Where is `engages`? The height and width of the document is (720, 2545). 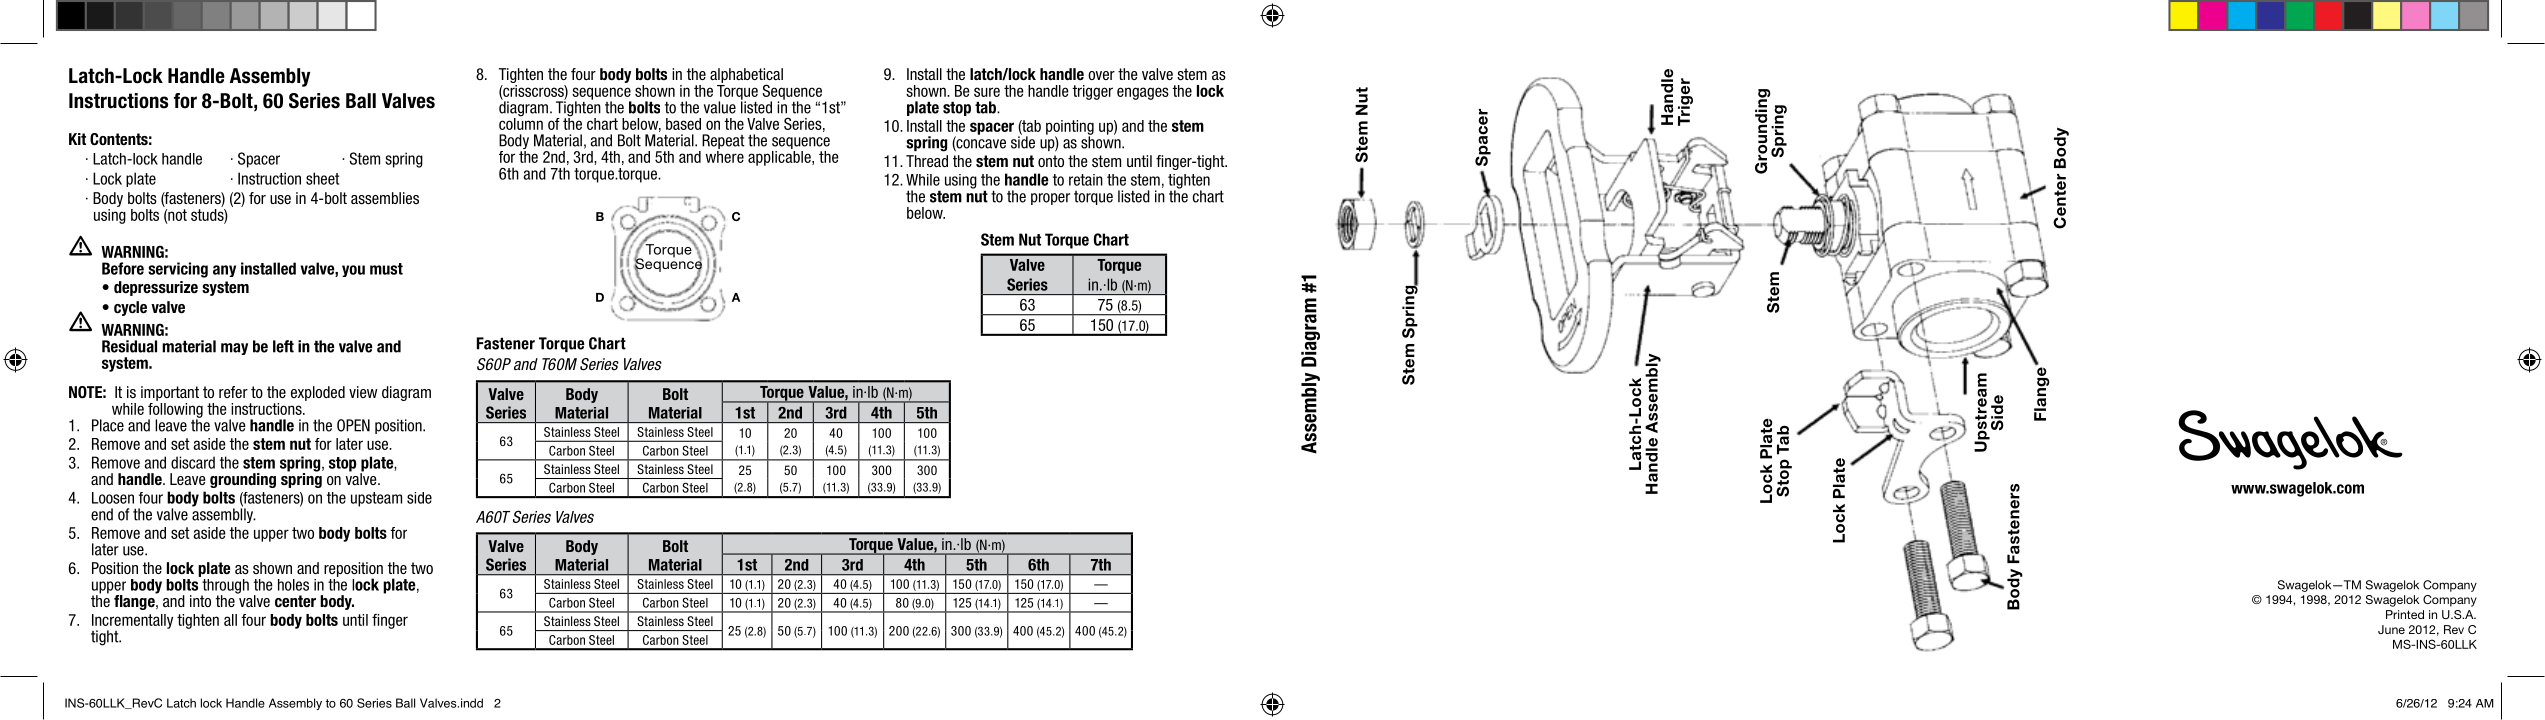 engages is located at coordinates (1143, 93).
